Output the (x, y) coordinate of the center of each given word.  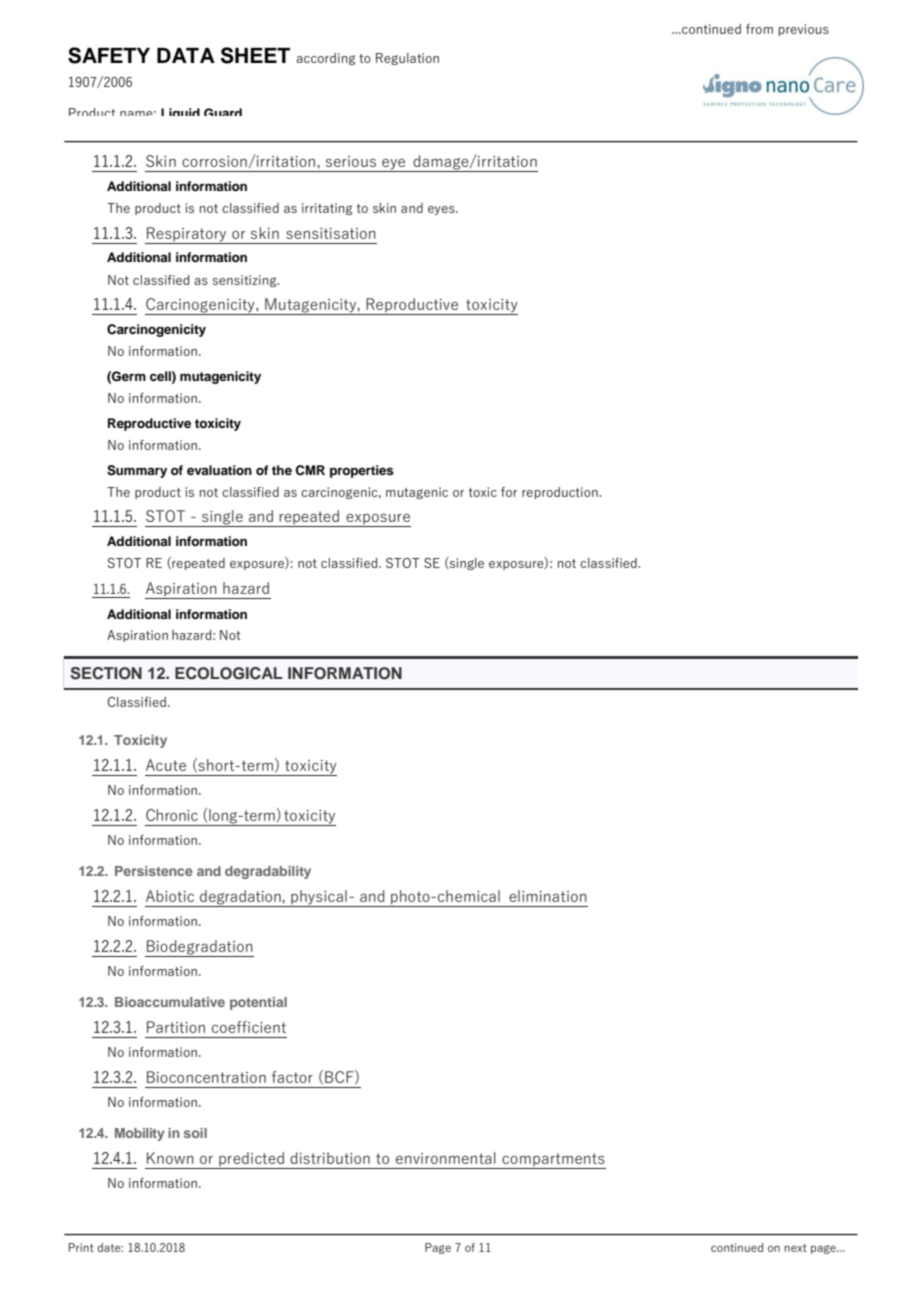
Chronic (172, 815)
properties (362, 471)
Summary (137, 471)
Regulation (407, 59)
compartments (553, 1161)
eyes (442, 210)
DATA (186, 55)
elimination (548, 896)
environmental (446, 1158)
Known (170, 1158)
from (759, 29)
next (795, 1248)
